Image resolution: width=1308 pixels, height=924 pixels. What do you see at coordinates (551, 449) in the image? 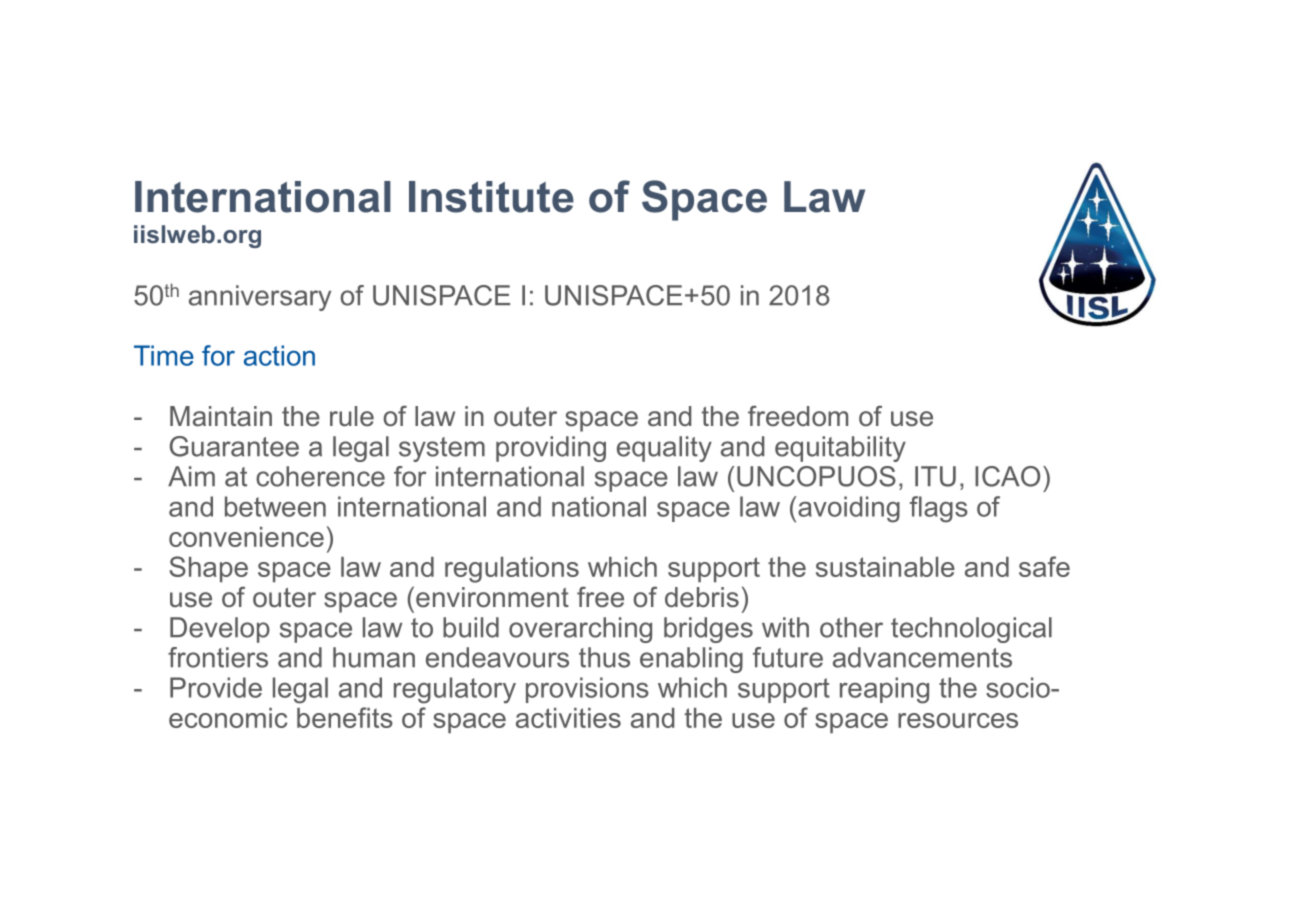
I see `providing` at bounding box center [551, 449].
